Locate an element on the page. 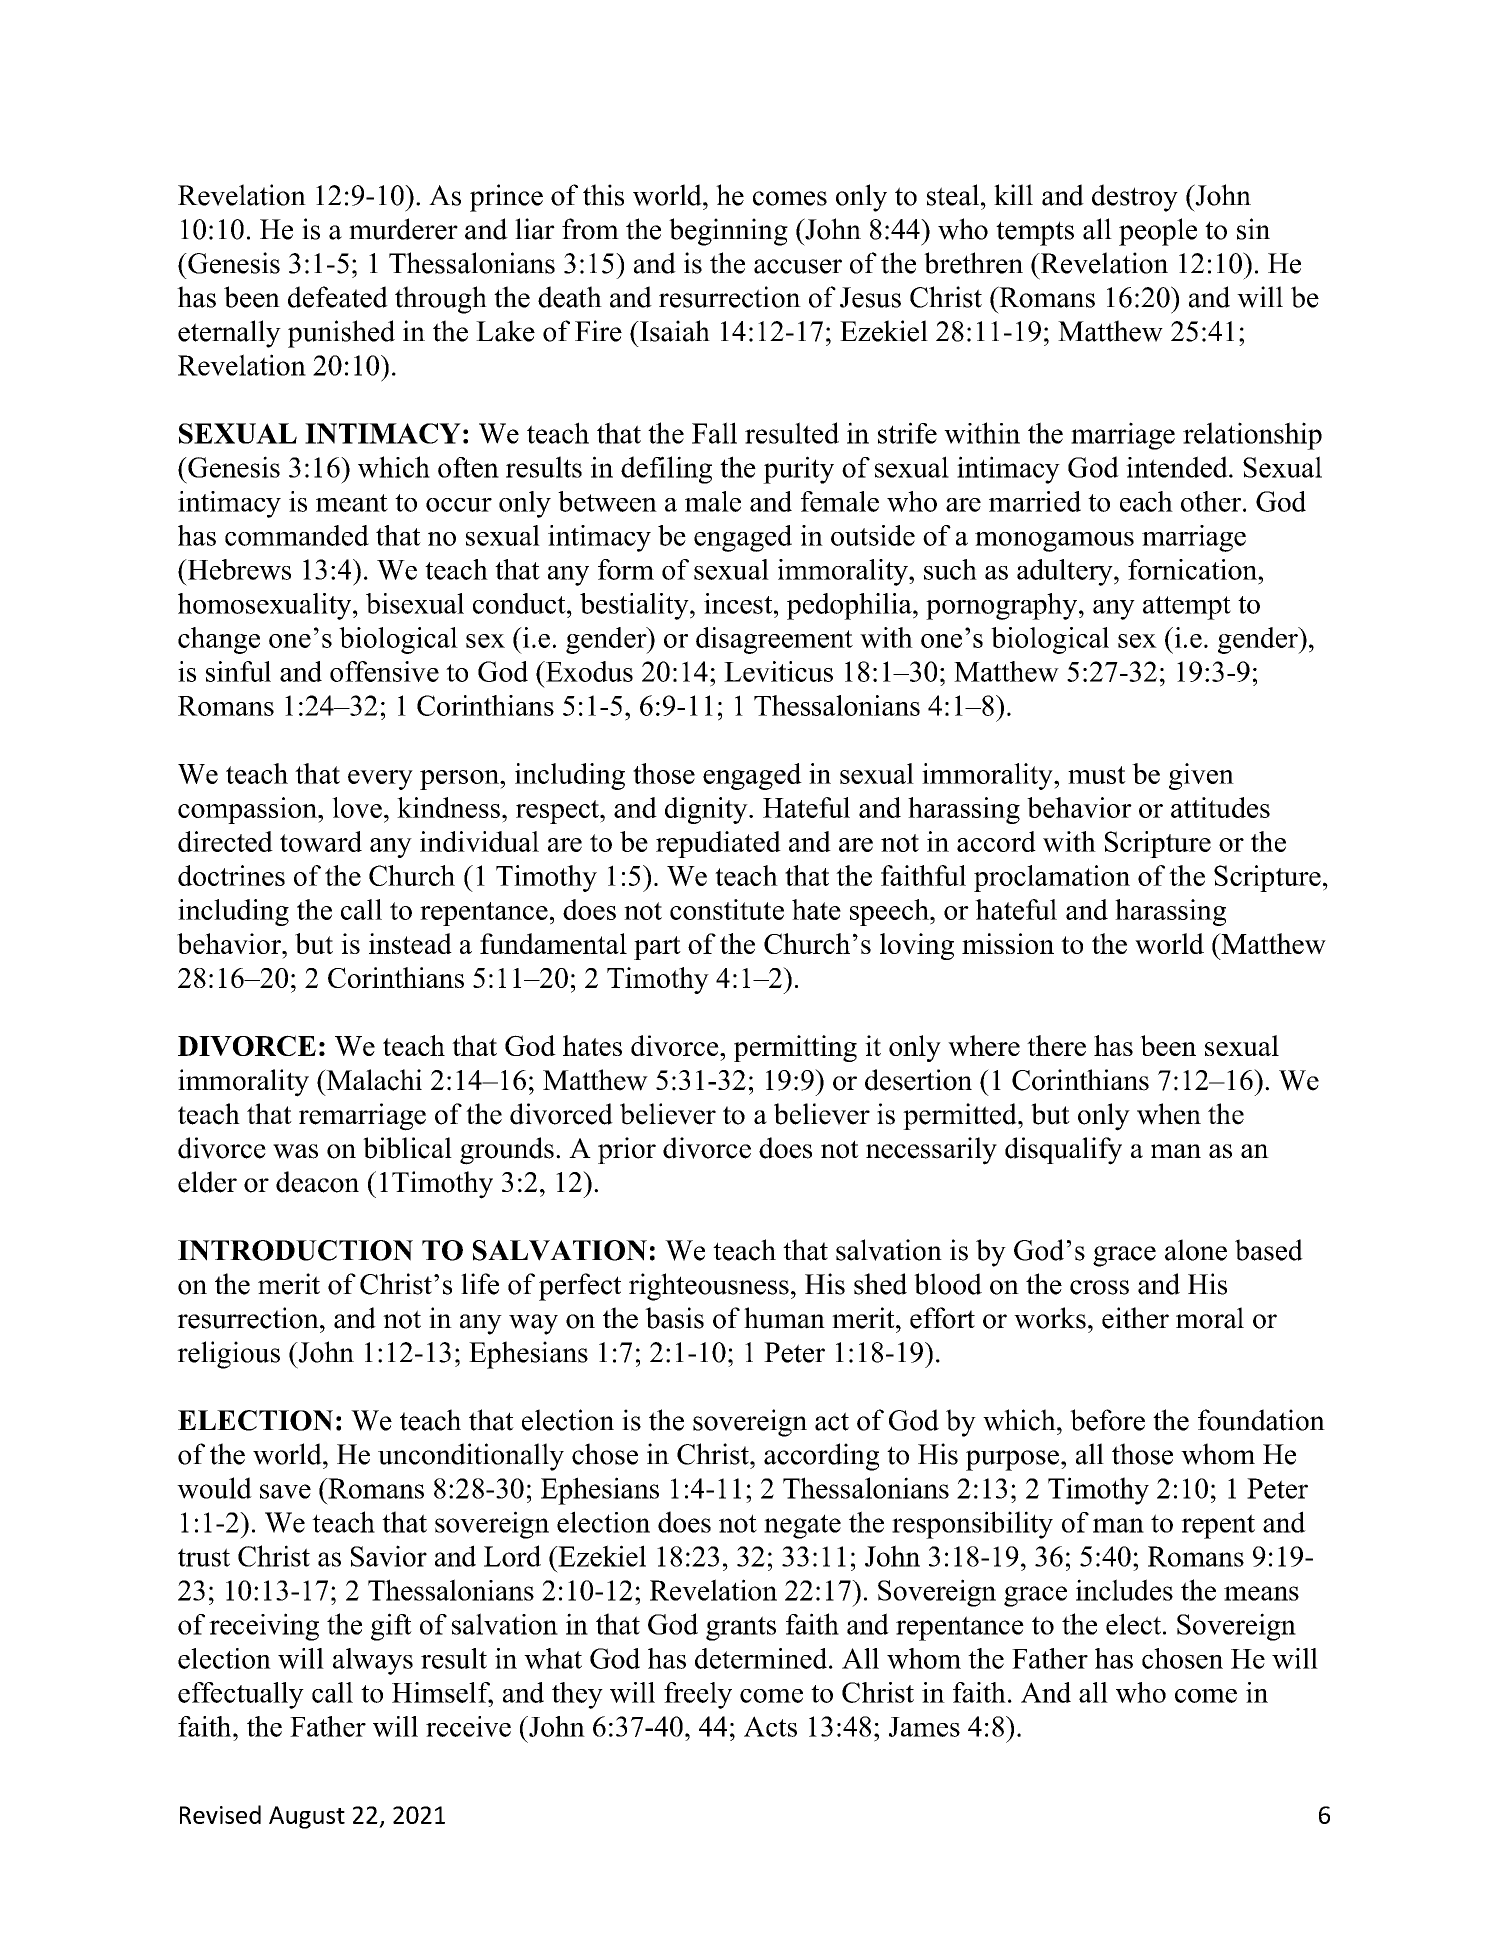  every is located at coordinates (380, 780).
